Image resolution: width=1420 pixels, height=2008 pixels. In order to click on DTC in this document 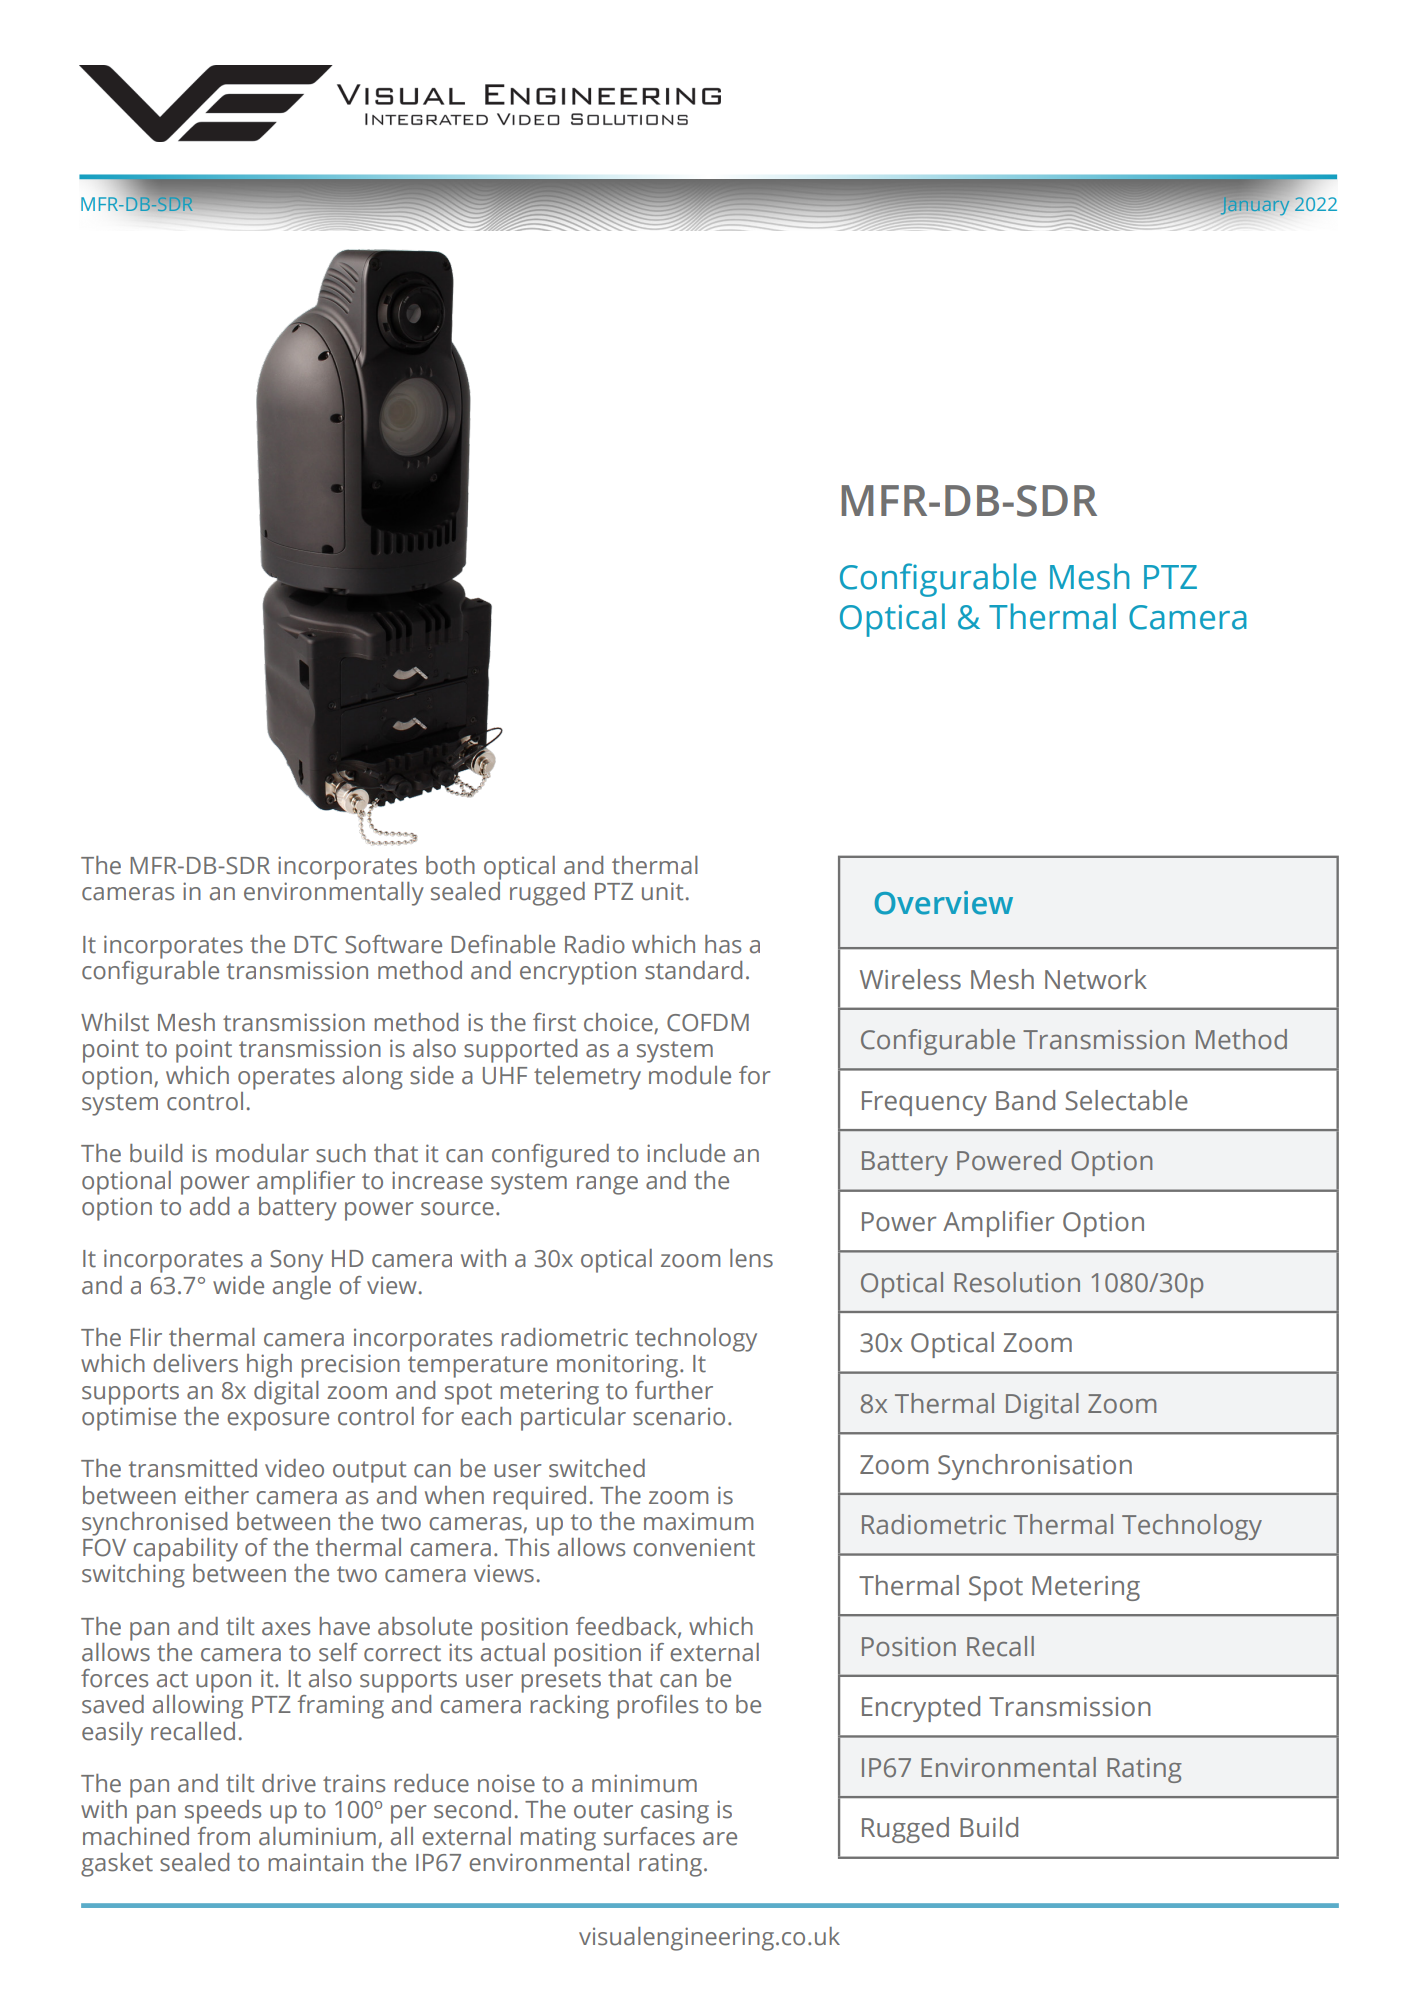, I will do `click(315, 945)`.
